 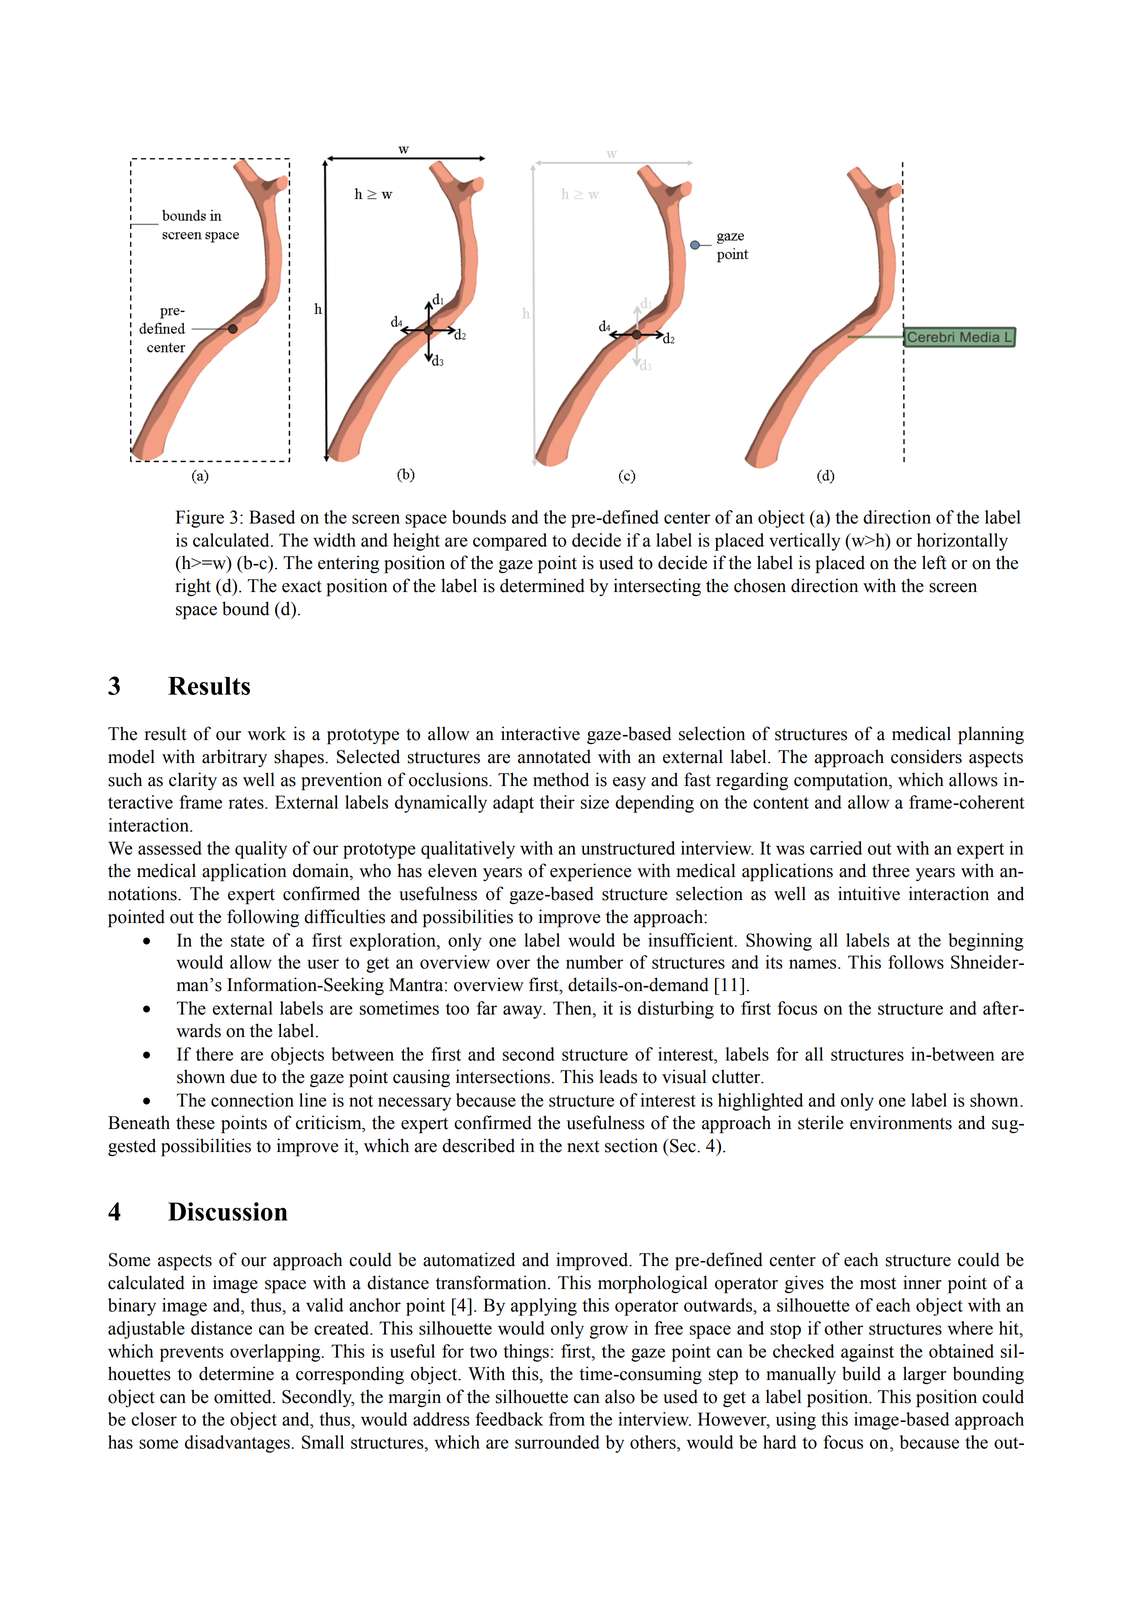 I want to click on left, so click(x=934, y=562).
